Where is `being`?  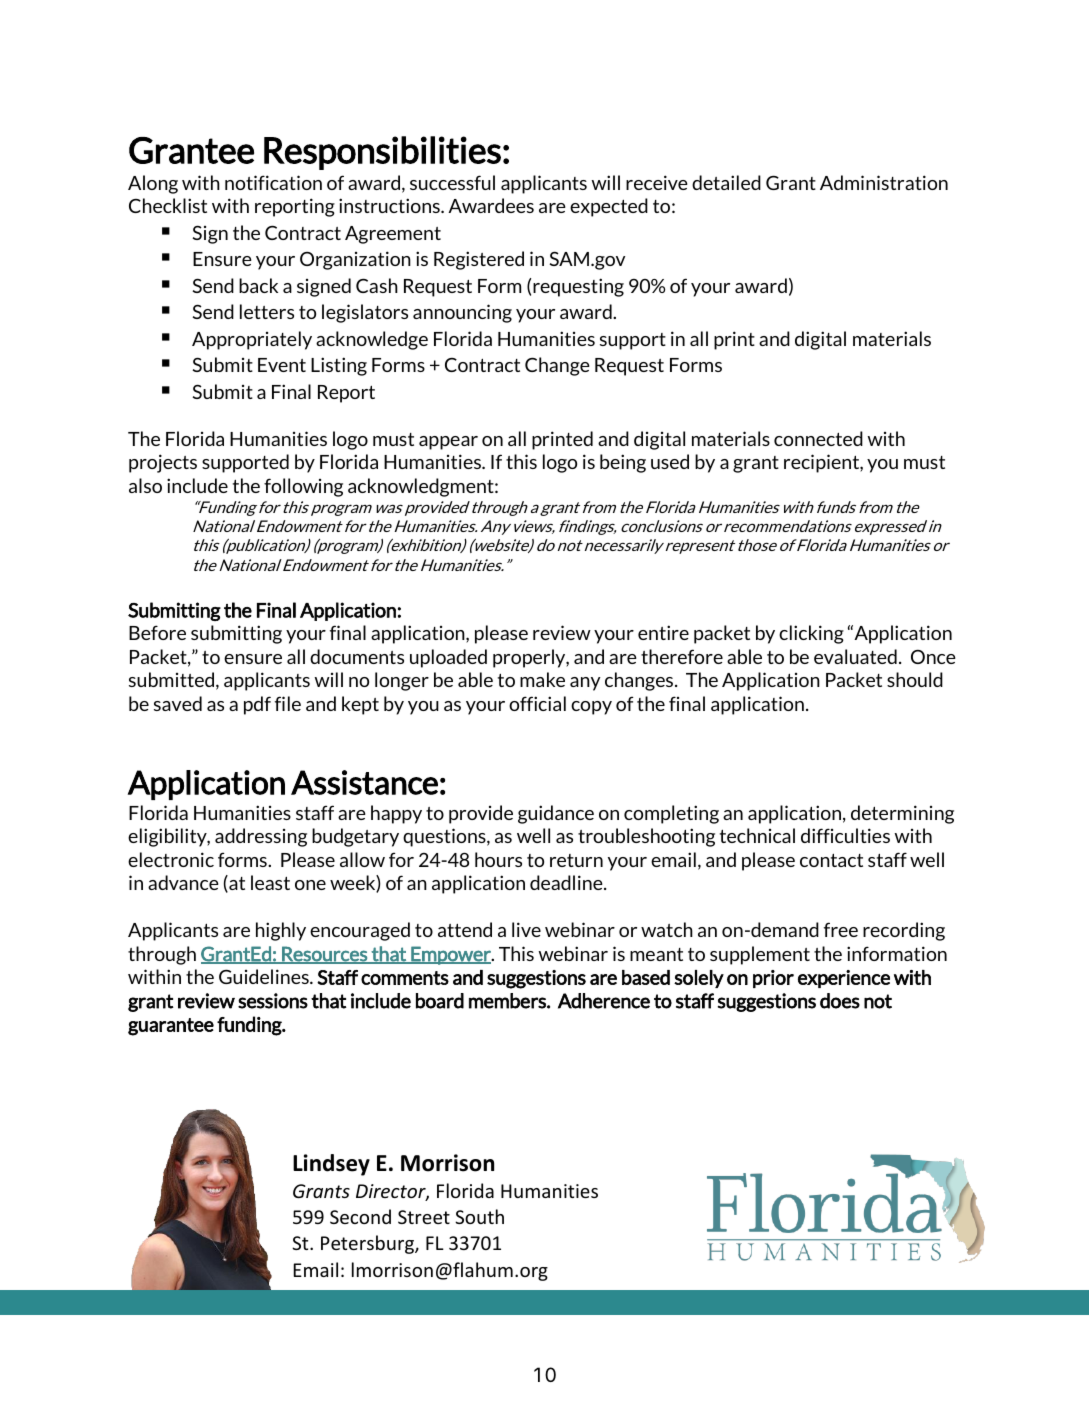
being is located at coordinates (623, 463).
